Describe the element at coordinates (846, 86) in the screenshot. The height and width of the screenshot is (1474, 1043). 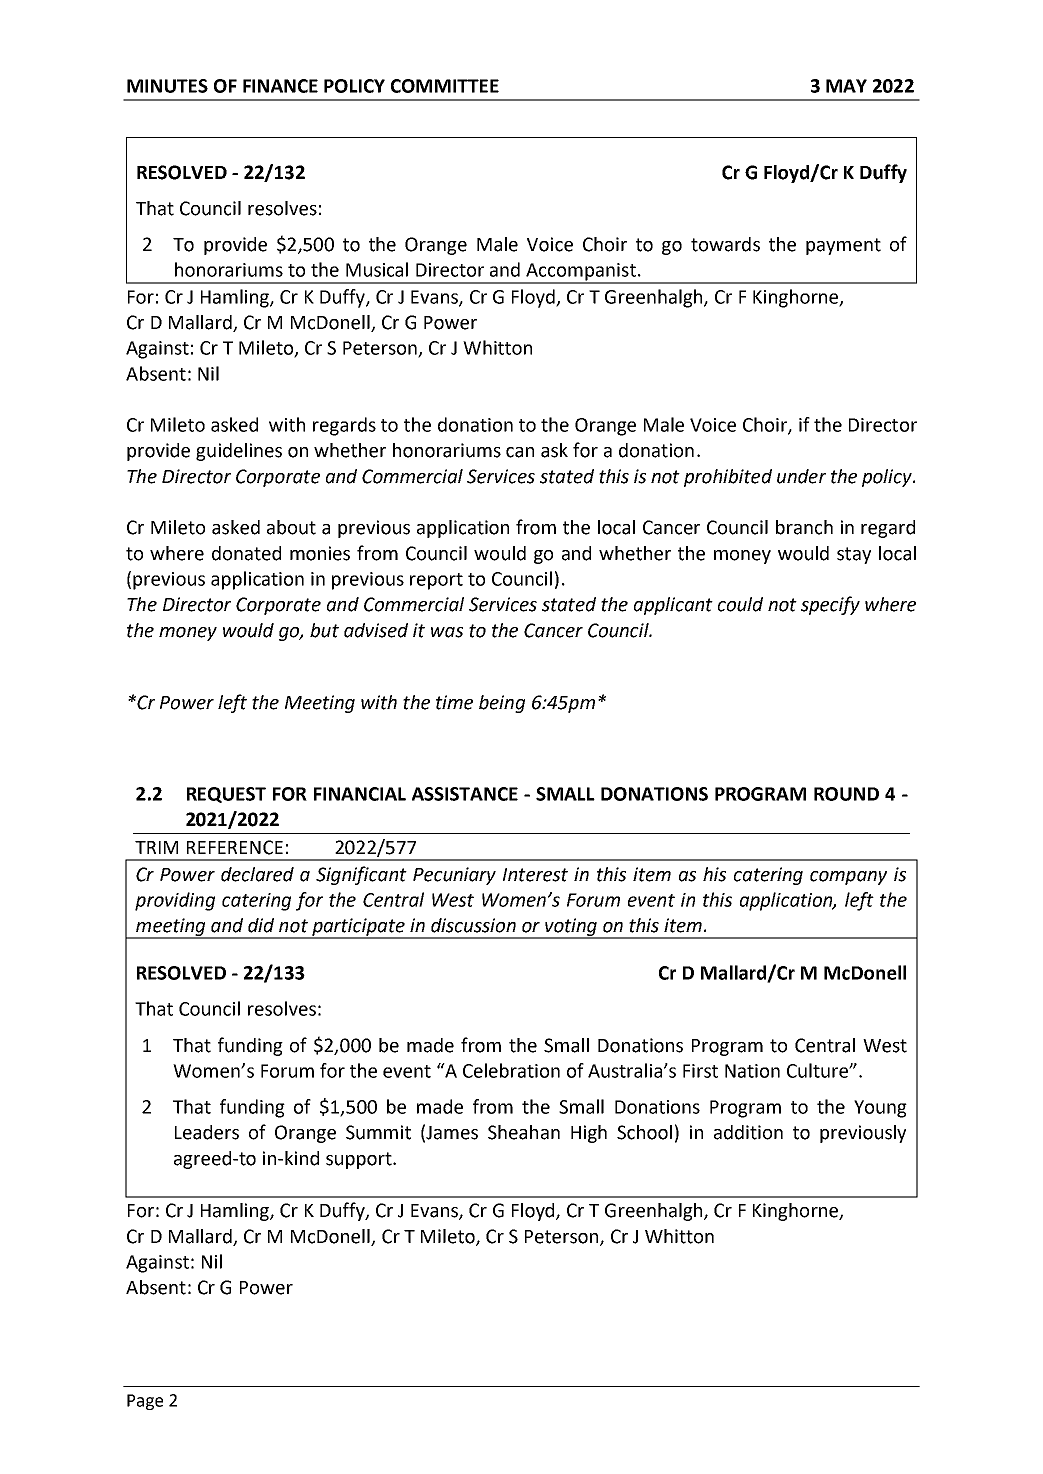
I see `MAY` at that location.
